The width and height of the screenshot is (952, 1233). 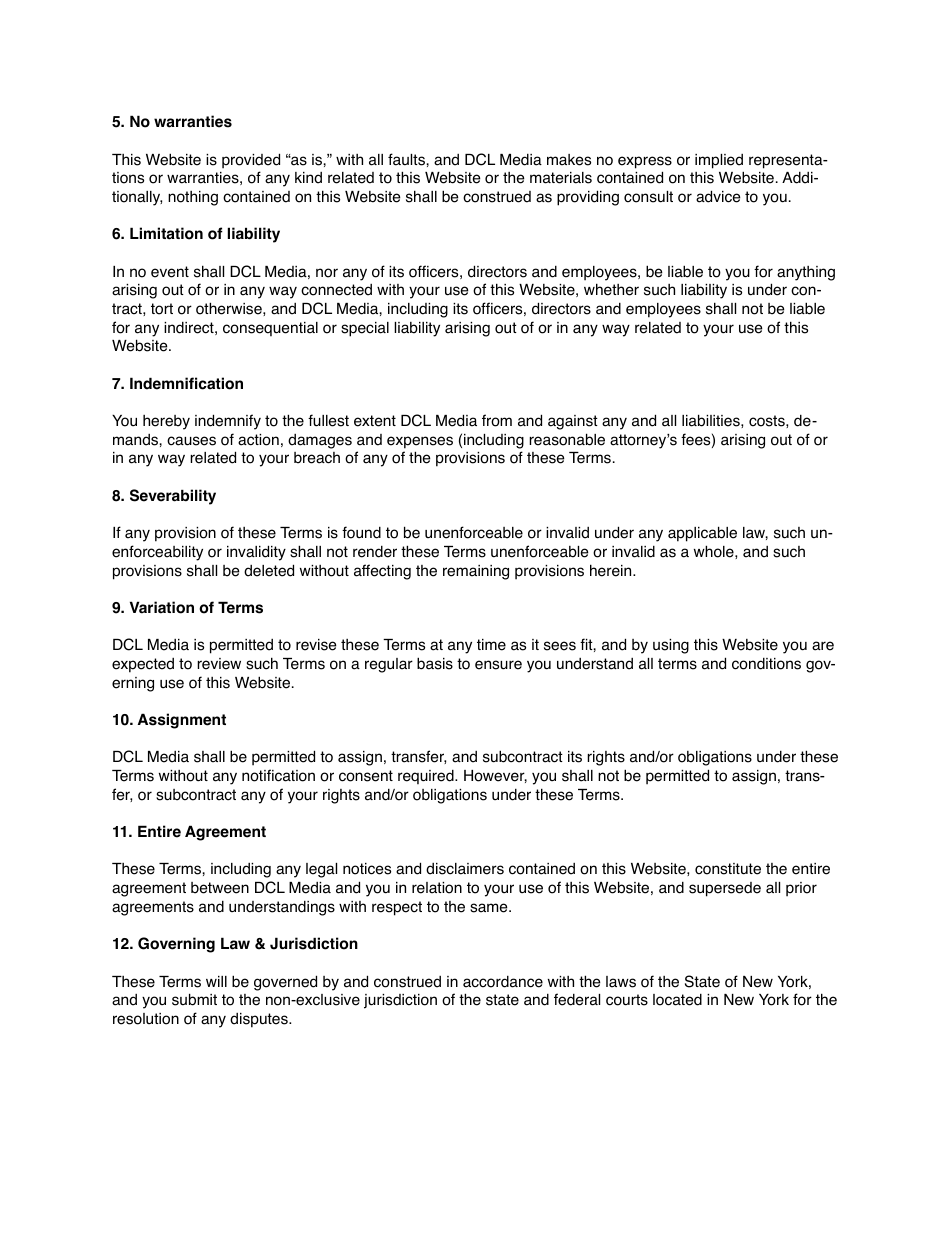 I want to click on applicable, so click(x=702, y=534).
